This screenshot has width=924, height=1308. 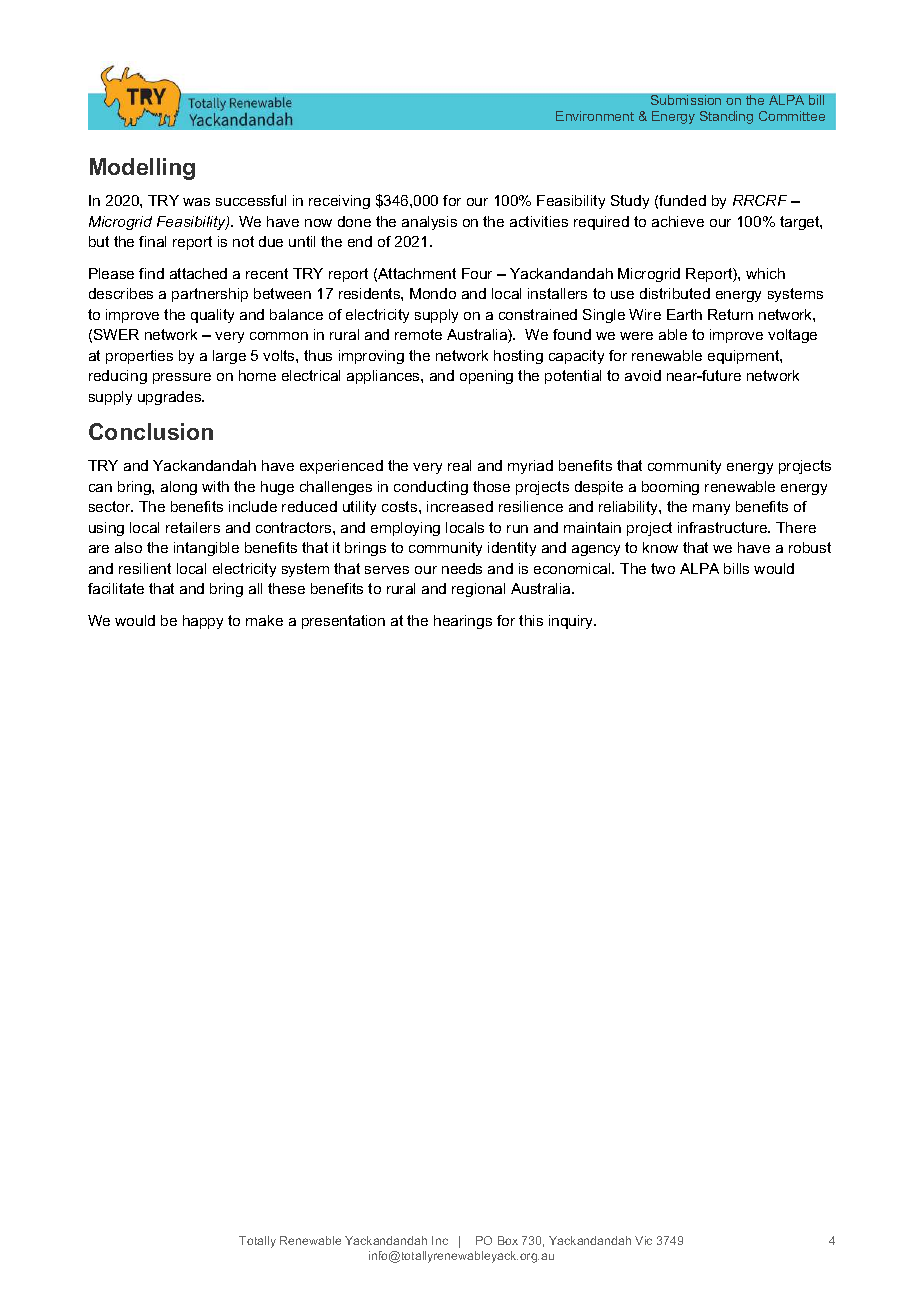 I want to click on analysis, so click(x=429, y=223).
